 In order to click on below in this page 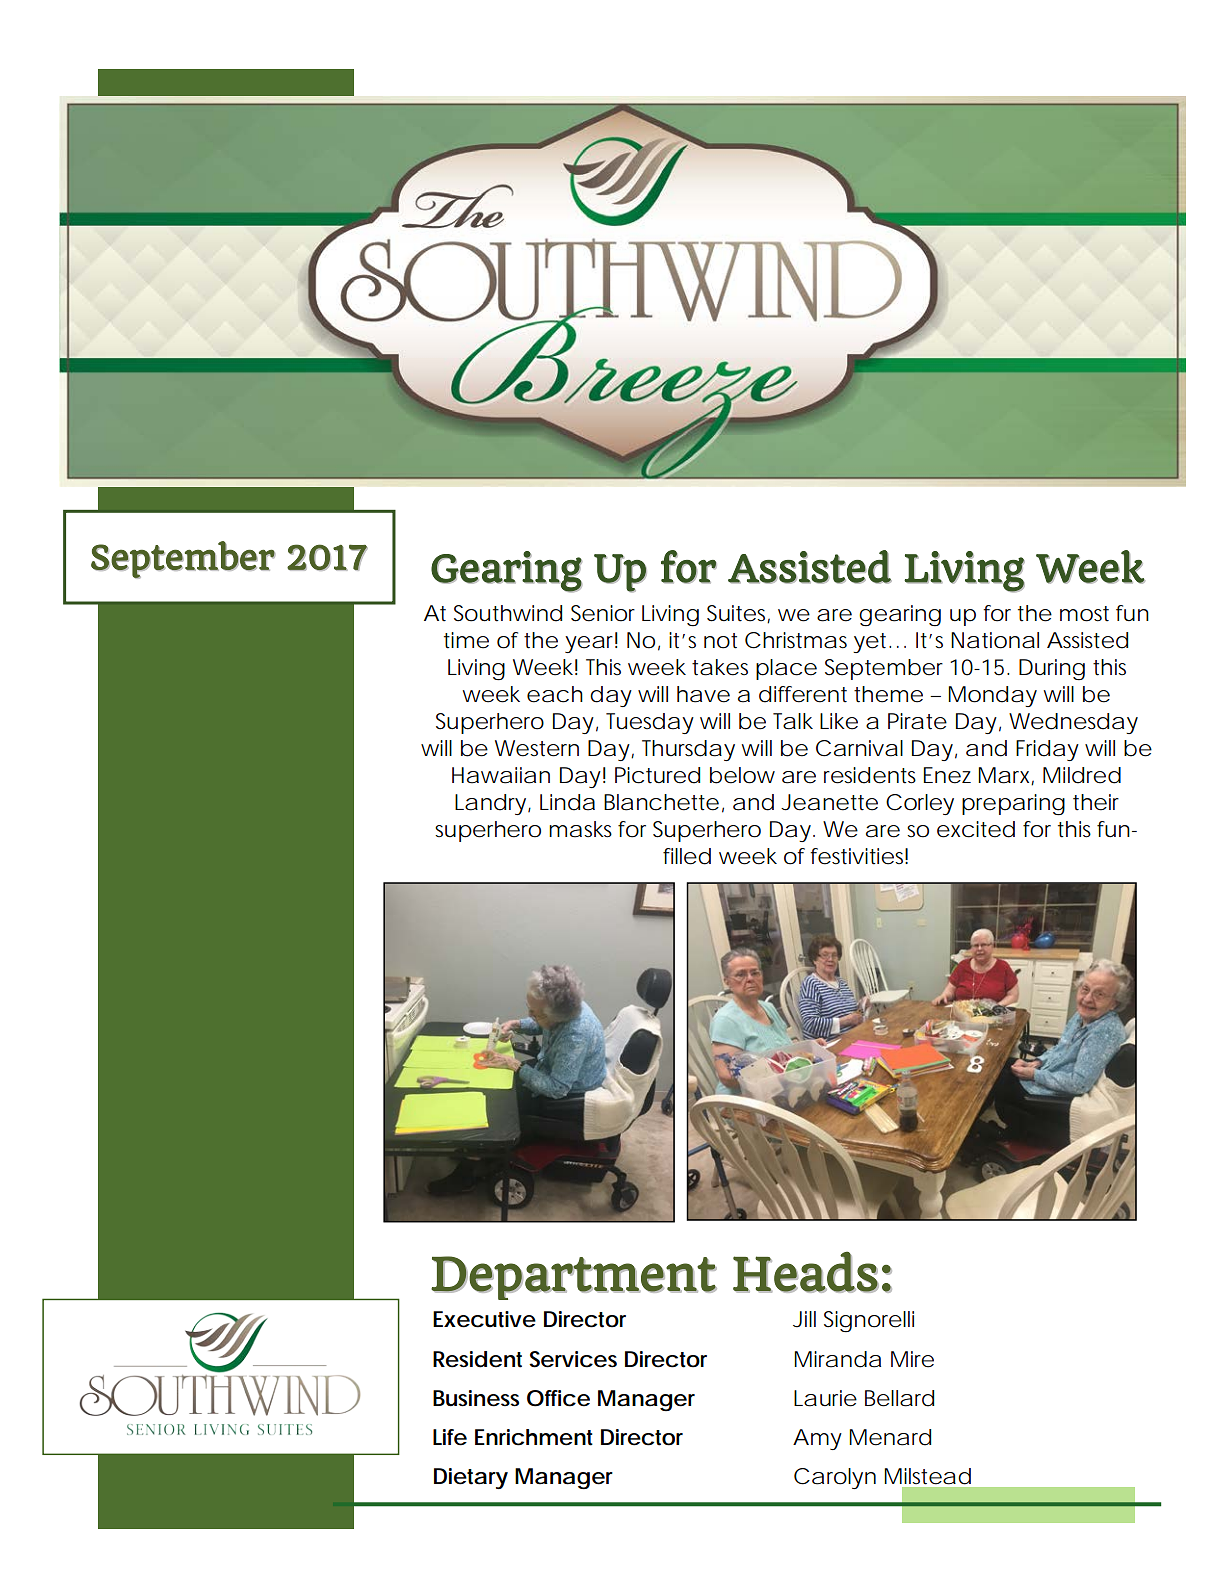, I will do `click(742, 775)`.
